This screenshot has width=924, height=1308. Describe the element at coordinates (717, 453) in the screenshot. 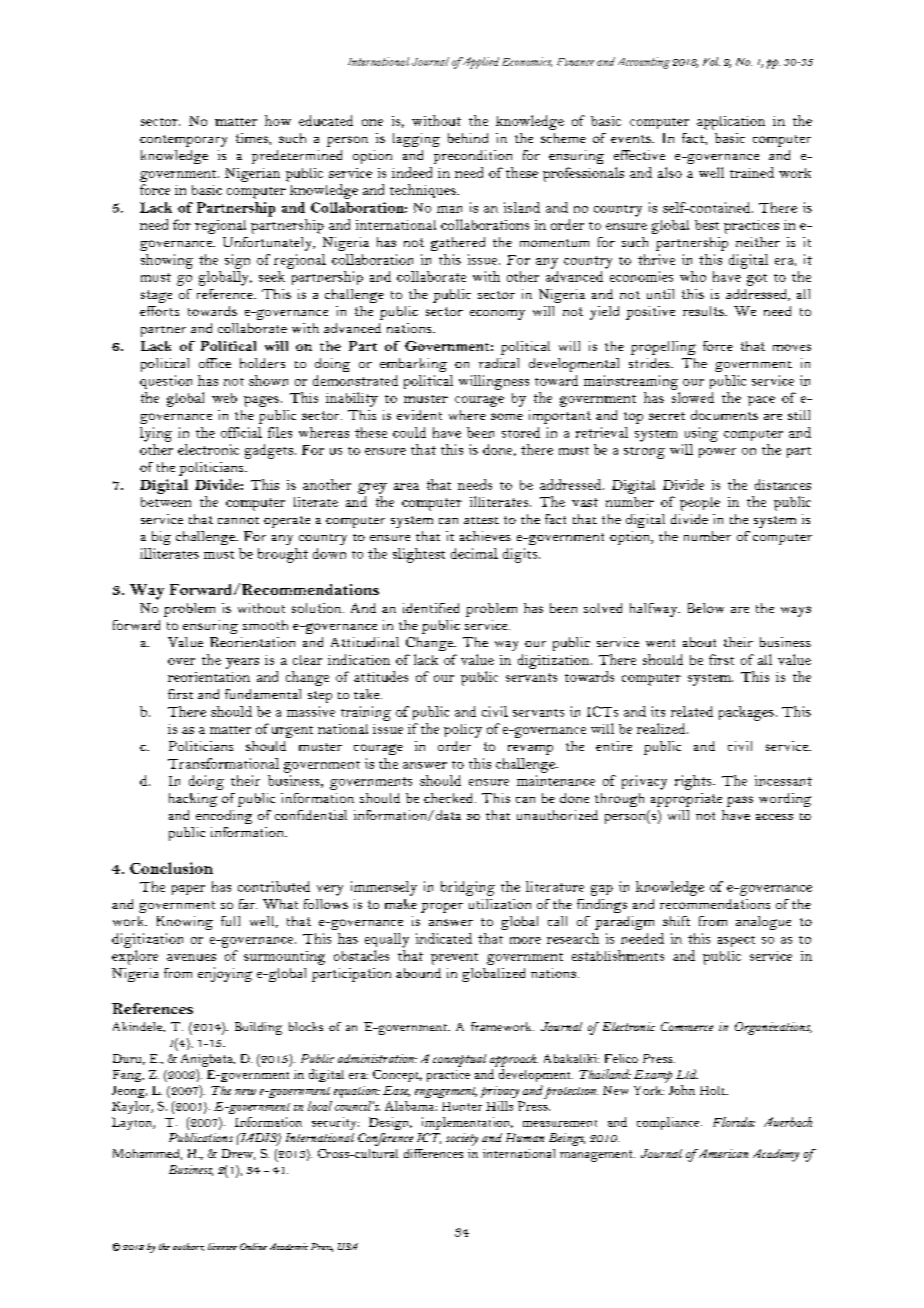

I see `power` at that location.
